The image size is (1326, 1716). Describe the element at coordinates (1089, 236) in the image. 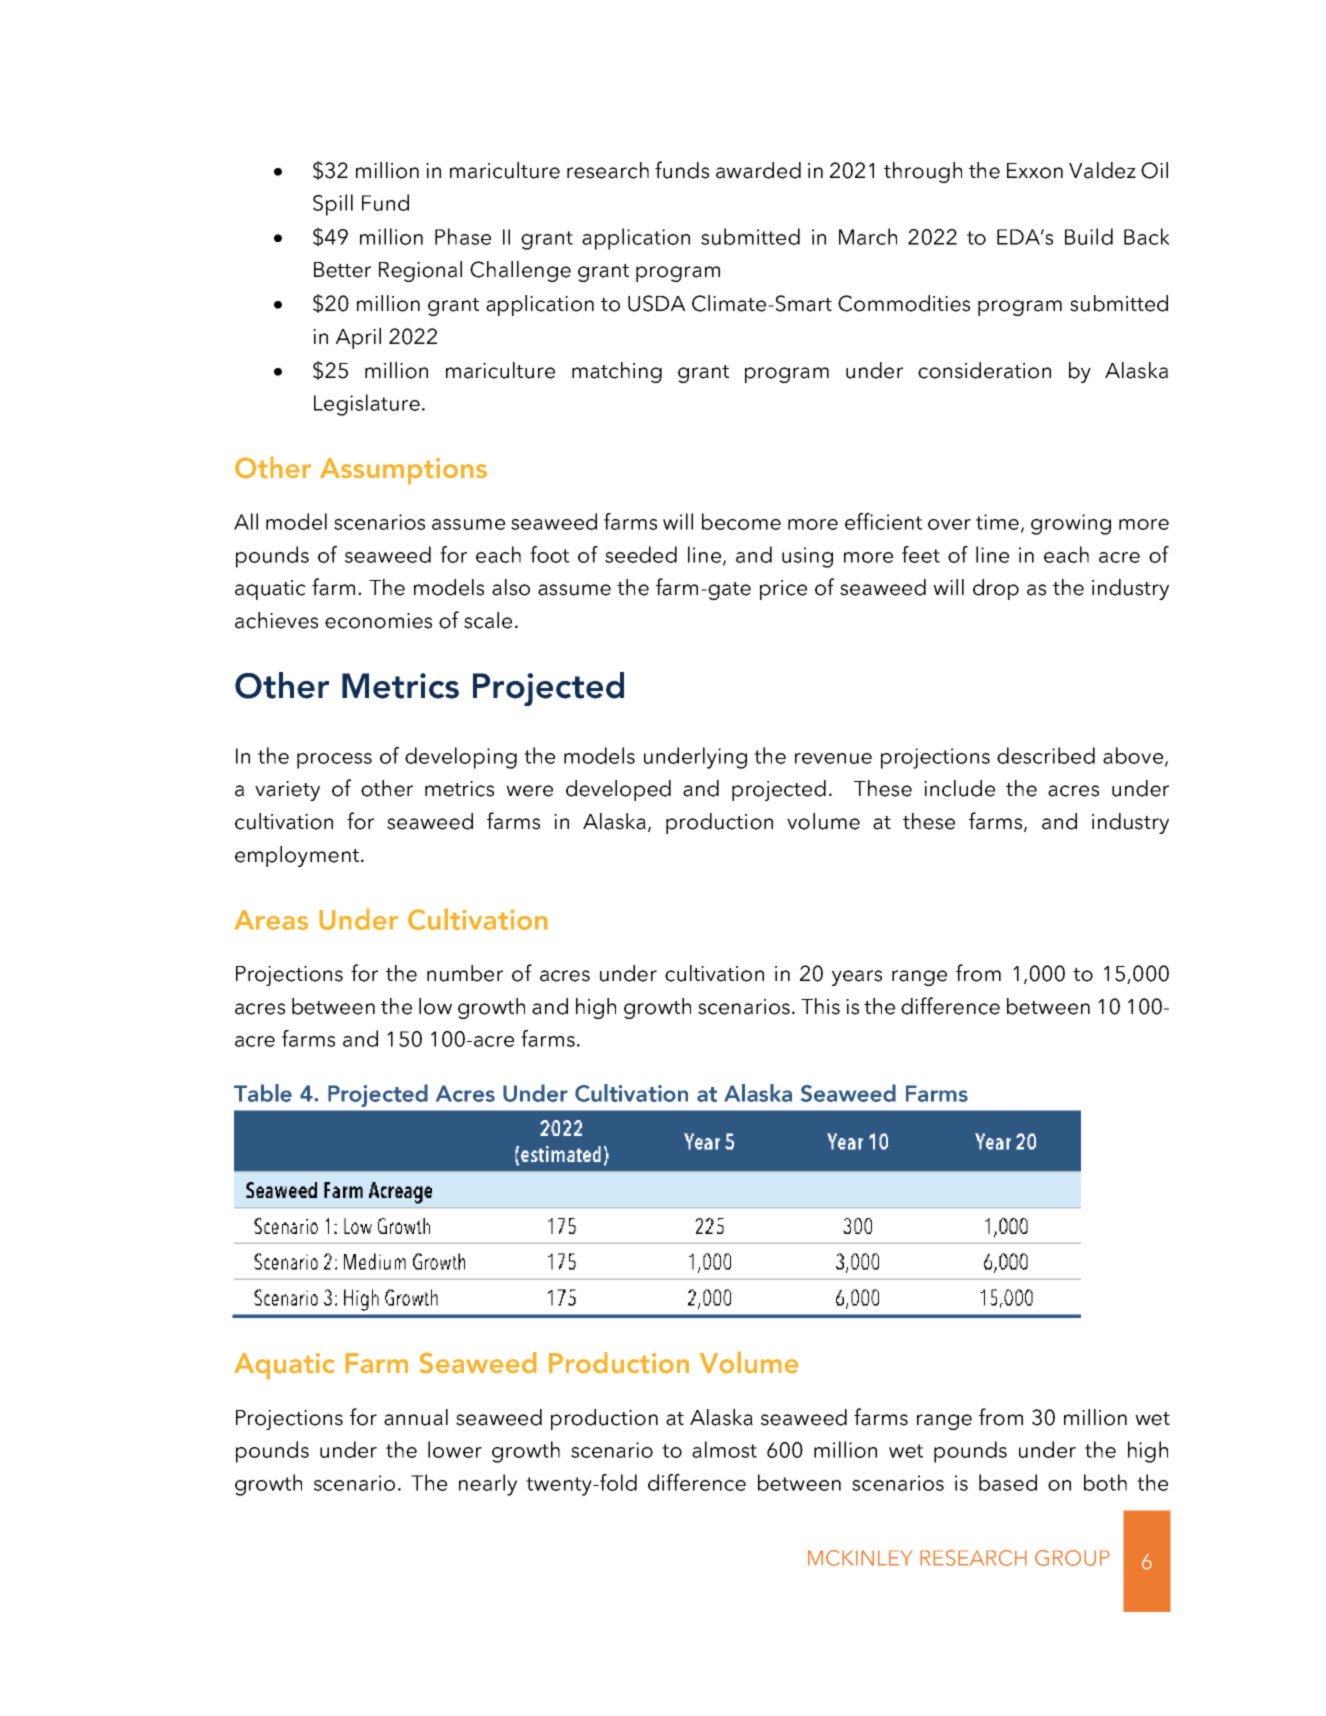

I see `Build` at that location.
